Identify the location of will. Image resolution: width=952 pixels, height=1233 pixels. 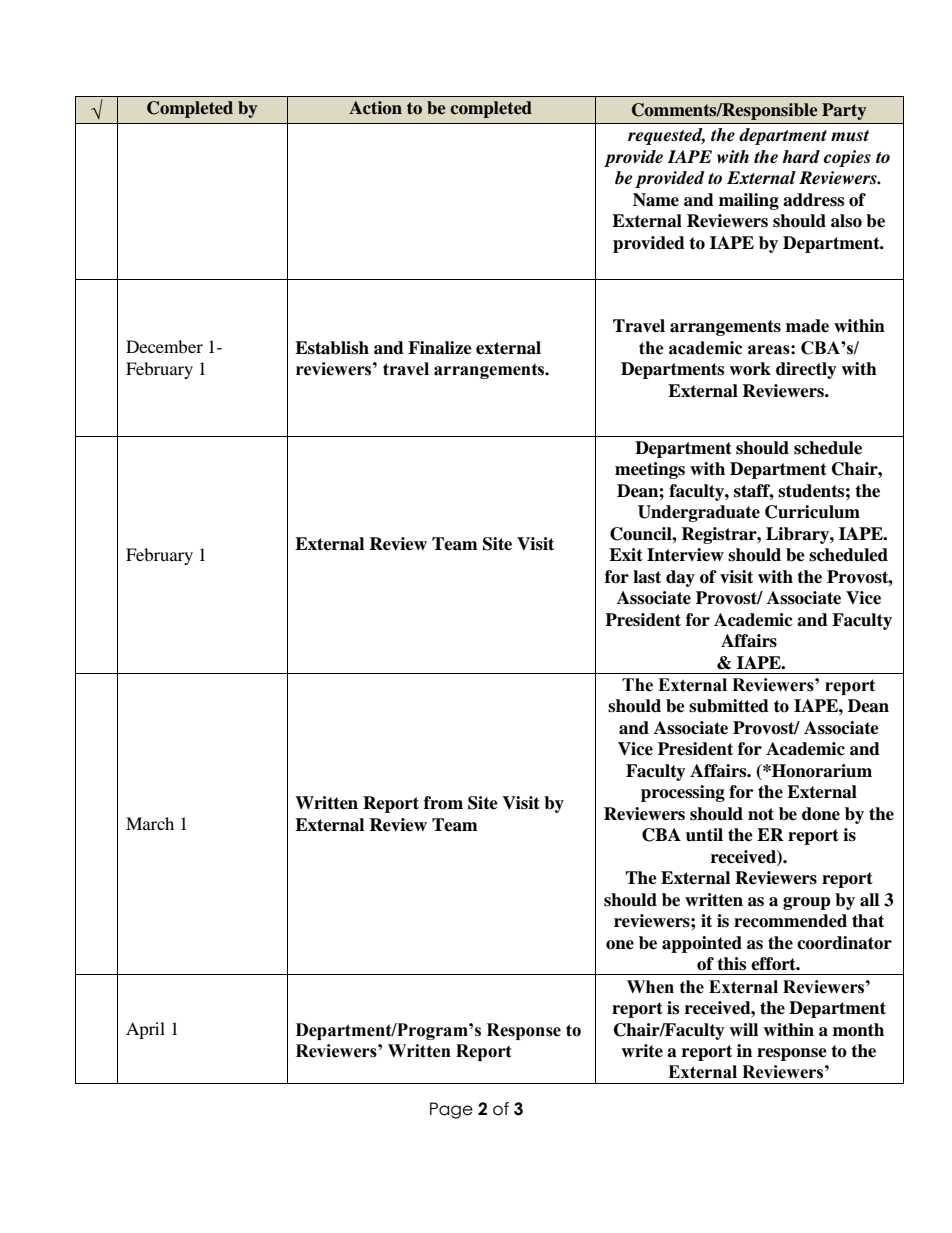
(743, 1029).
